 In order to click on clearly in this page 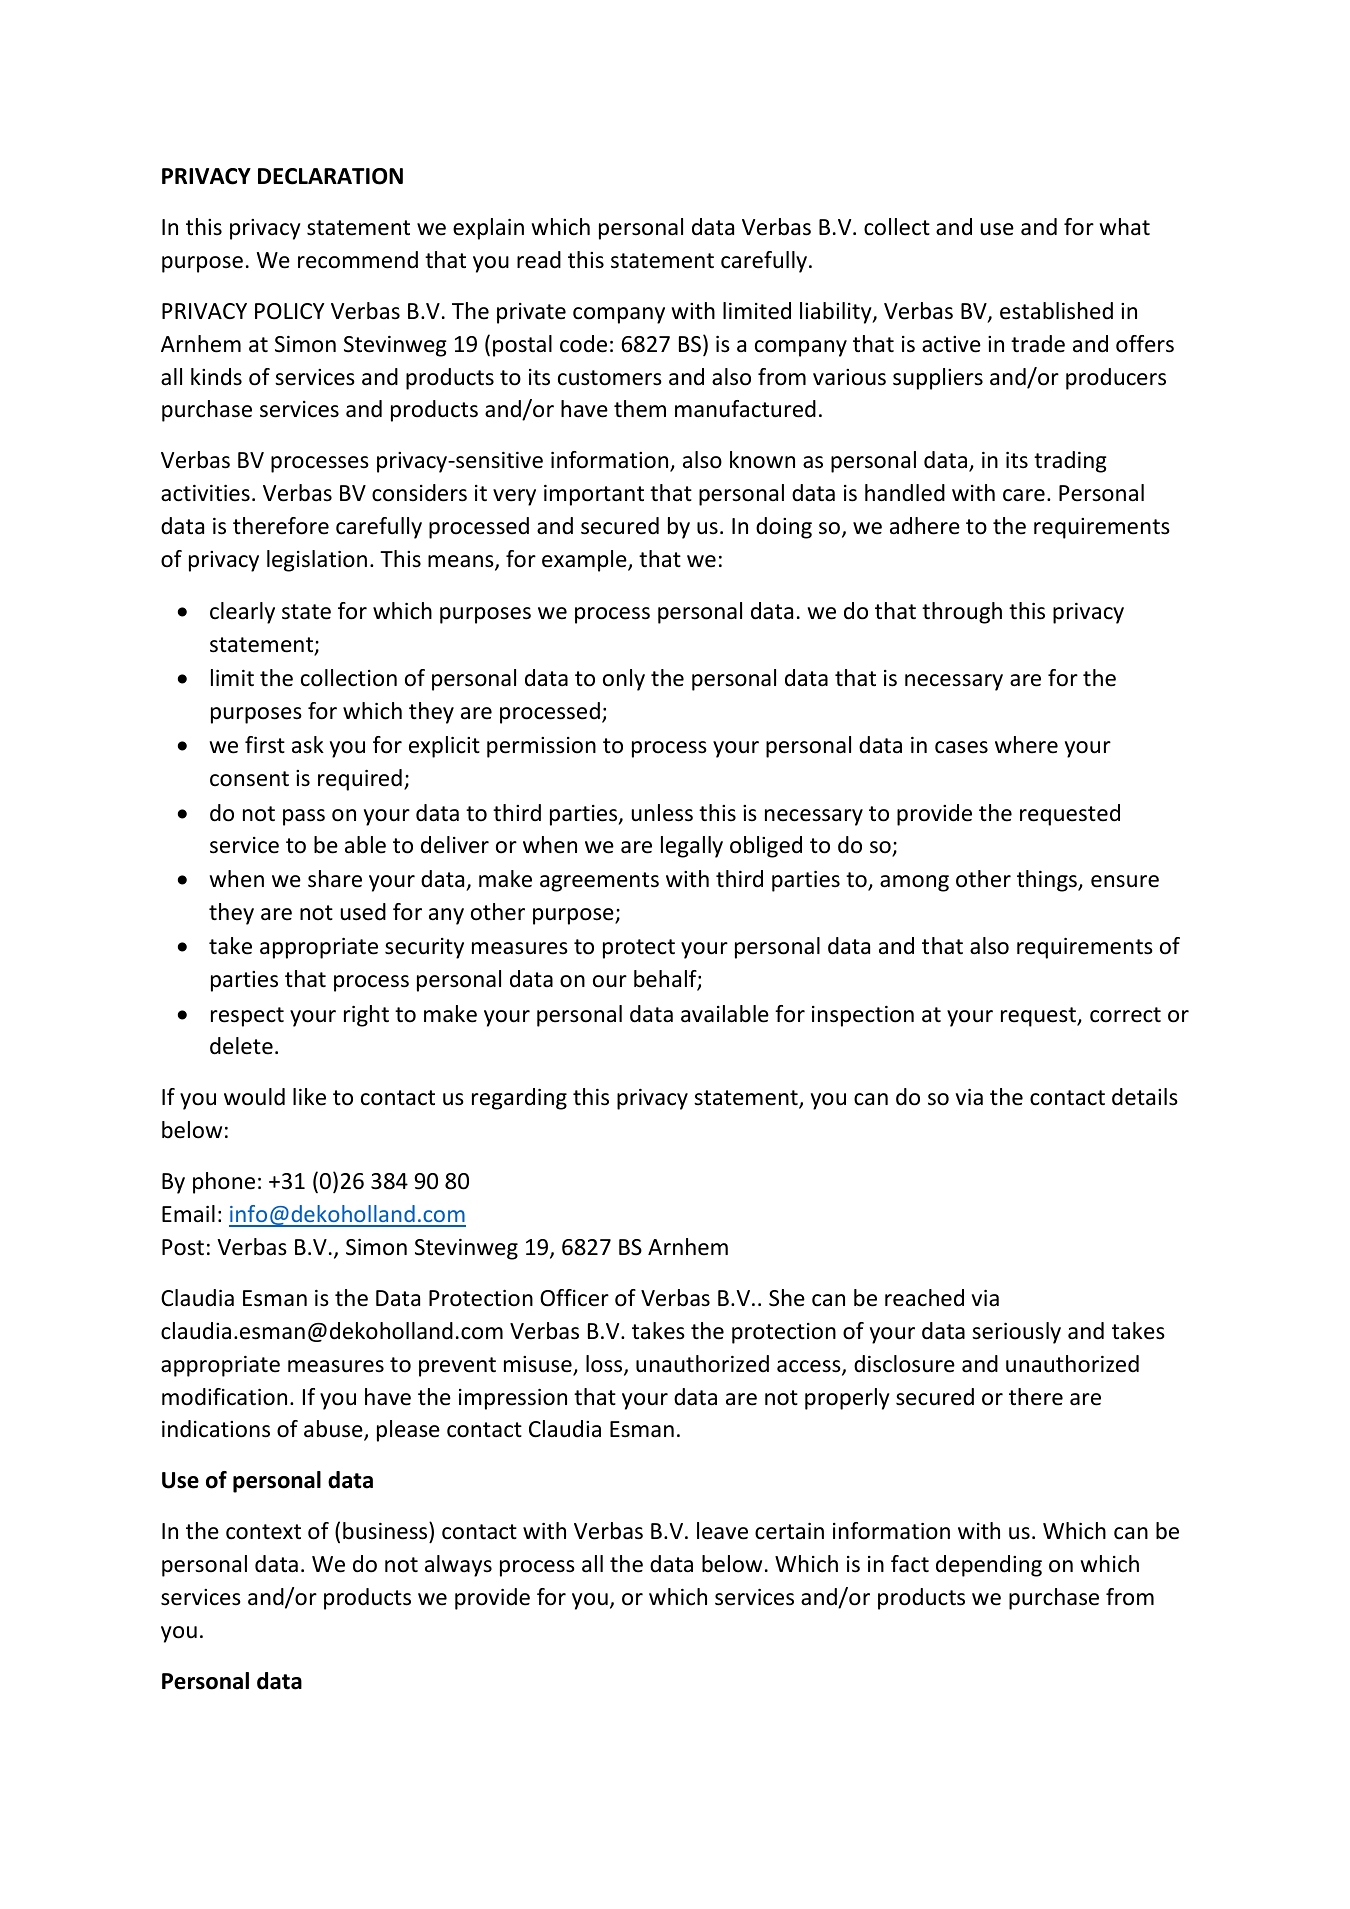, I will do `click(242, 613)`.
